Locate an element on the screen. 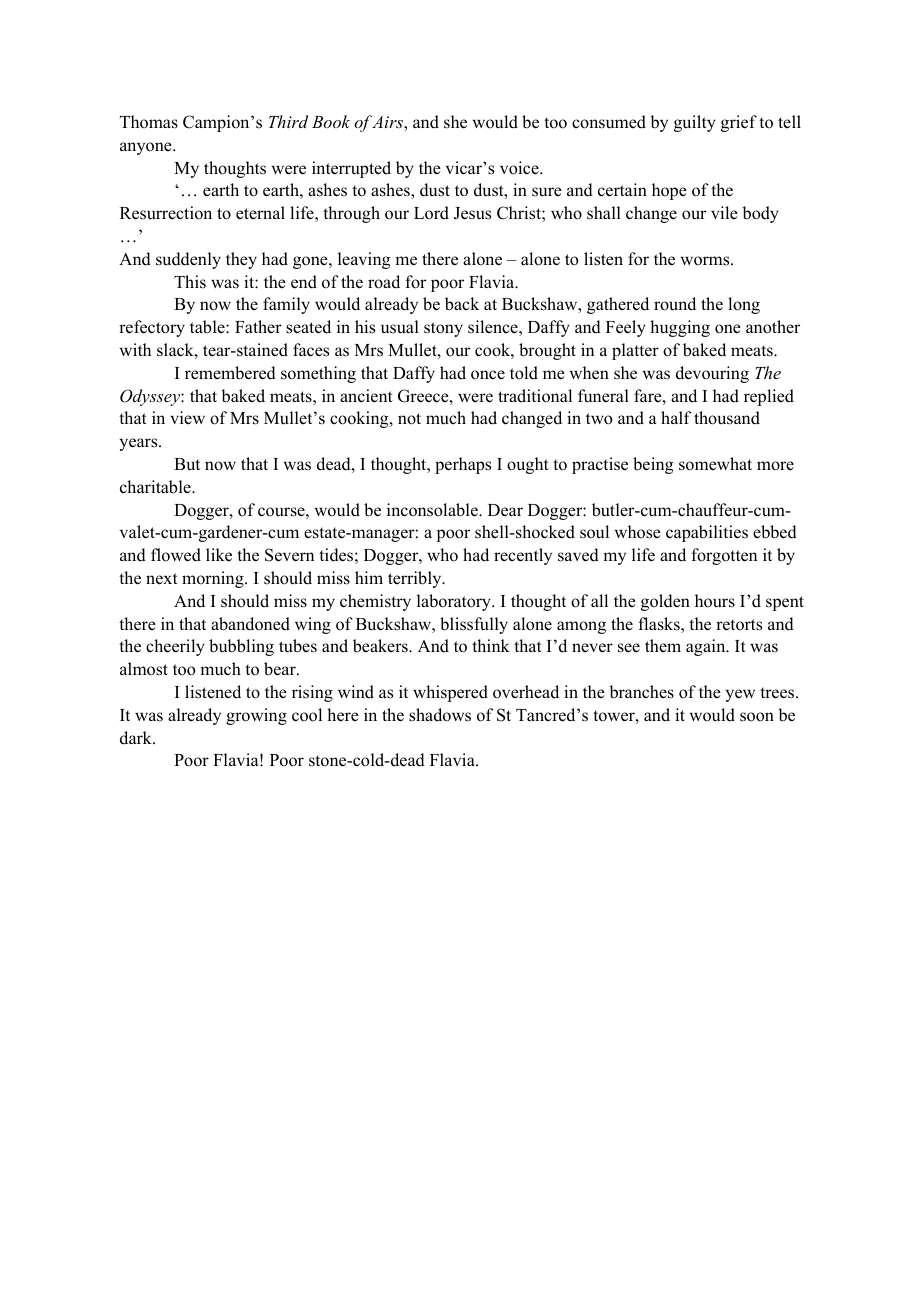 Image resolution: width=924 pixels, height=1308 pixels. guilty is located at coordinates (695, 123).
